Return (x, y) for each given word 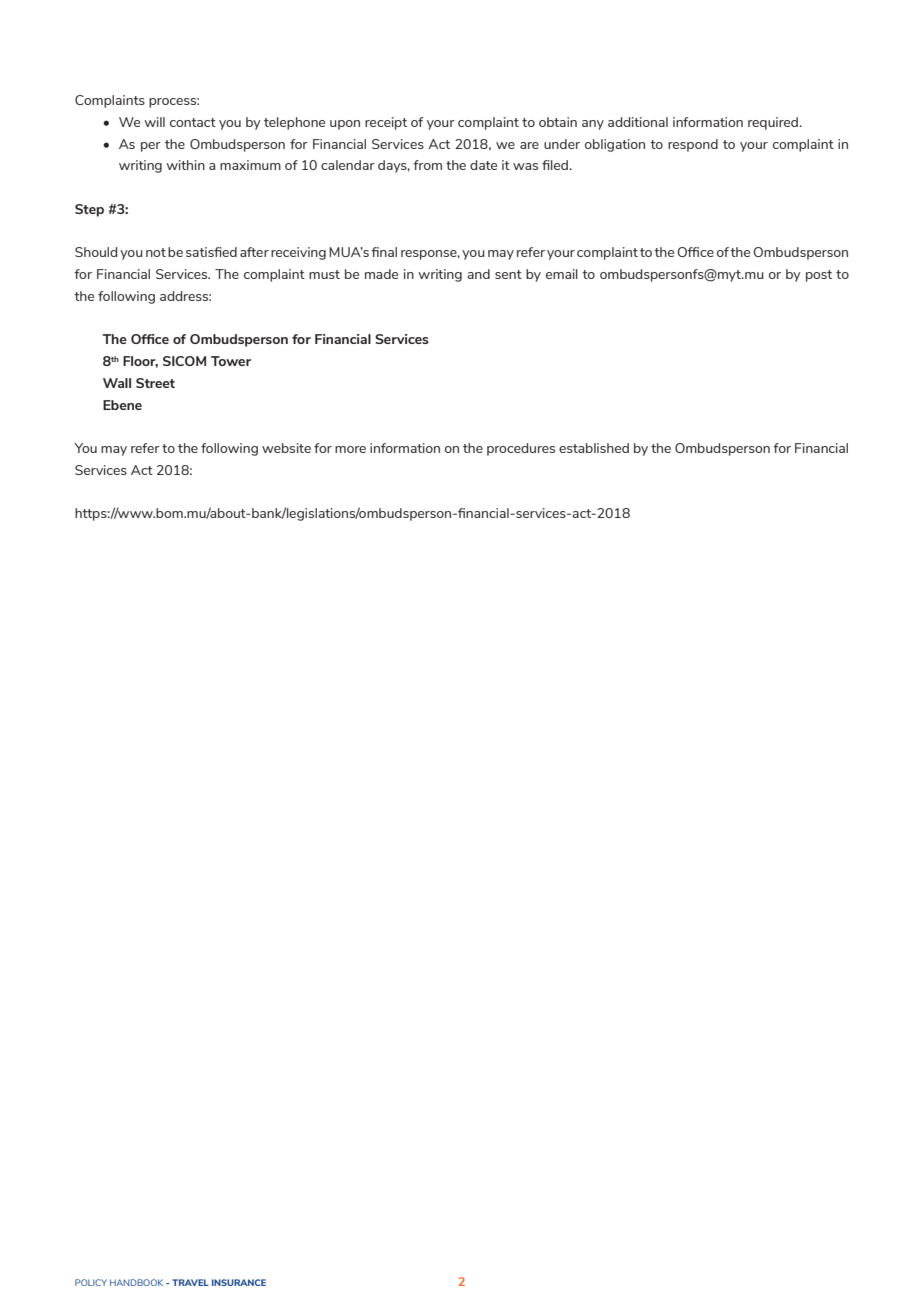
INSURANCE (239, 1282)
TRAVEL (190, 1282)
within (185, 165)
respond (693, 145)
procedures (521, 449)
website (286, 448)
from (427, 165)
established (594, 448)
